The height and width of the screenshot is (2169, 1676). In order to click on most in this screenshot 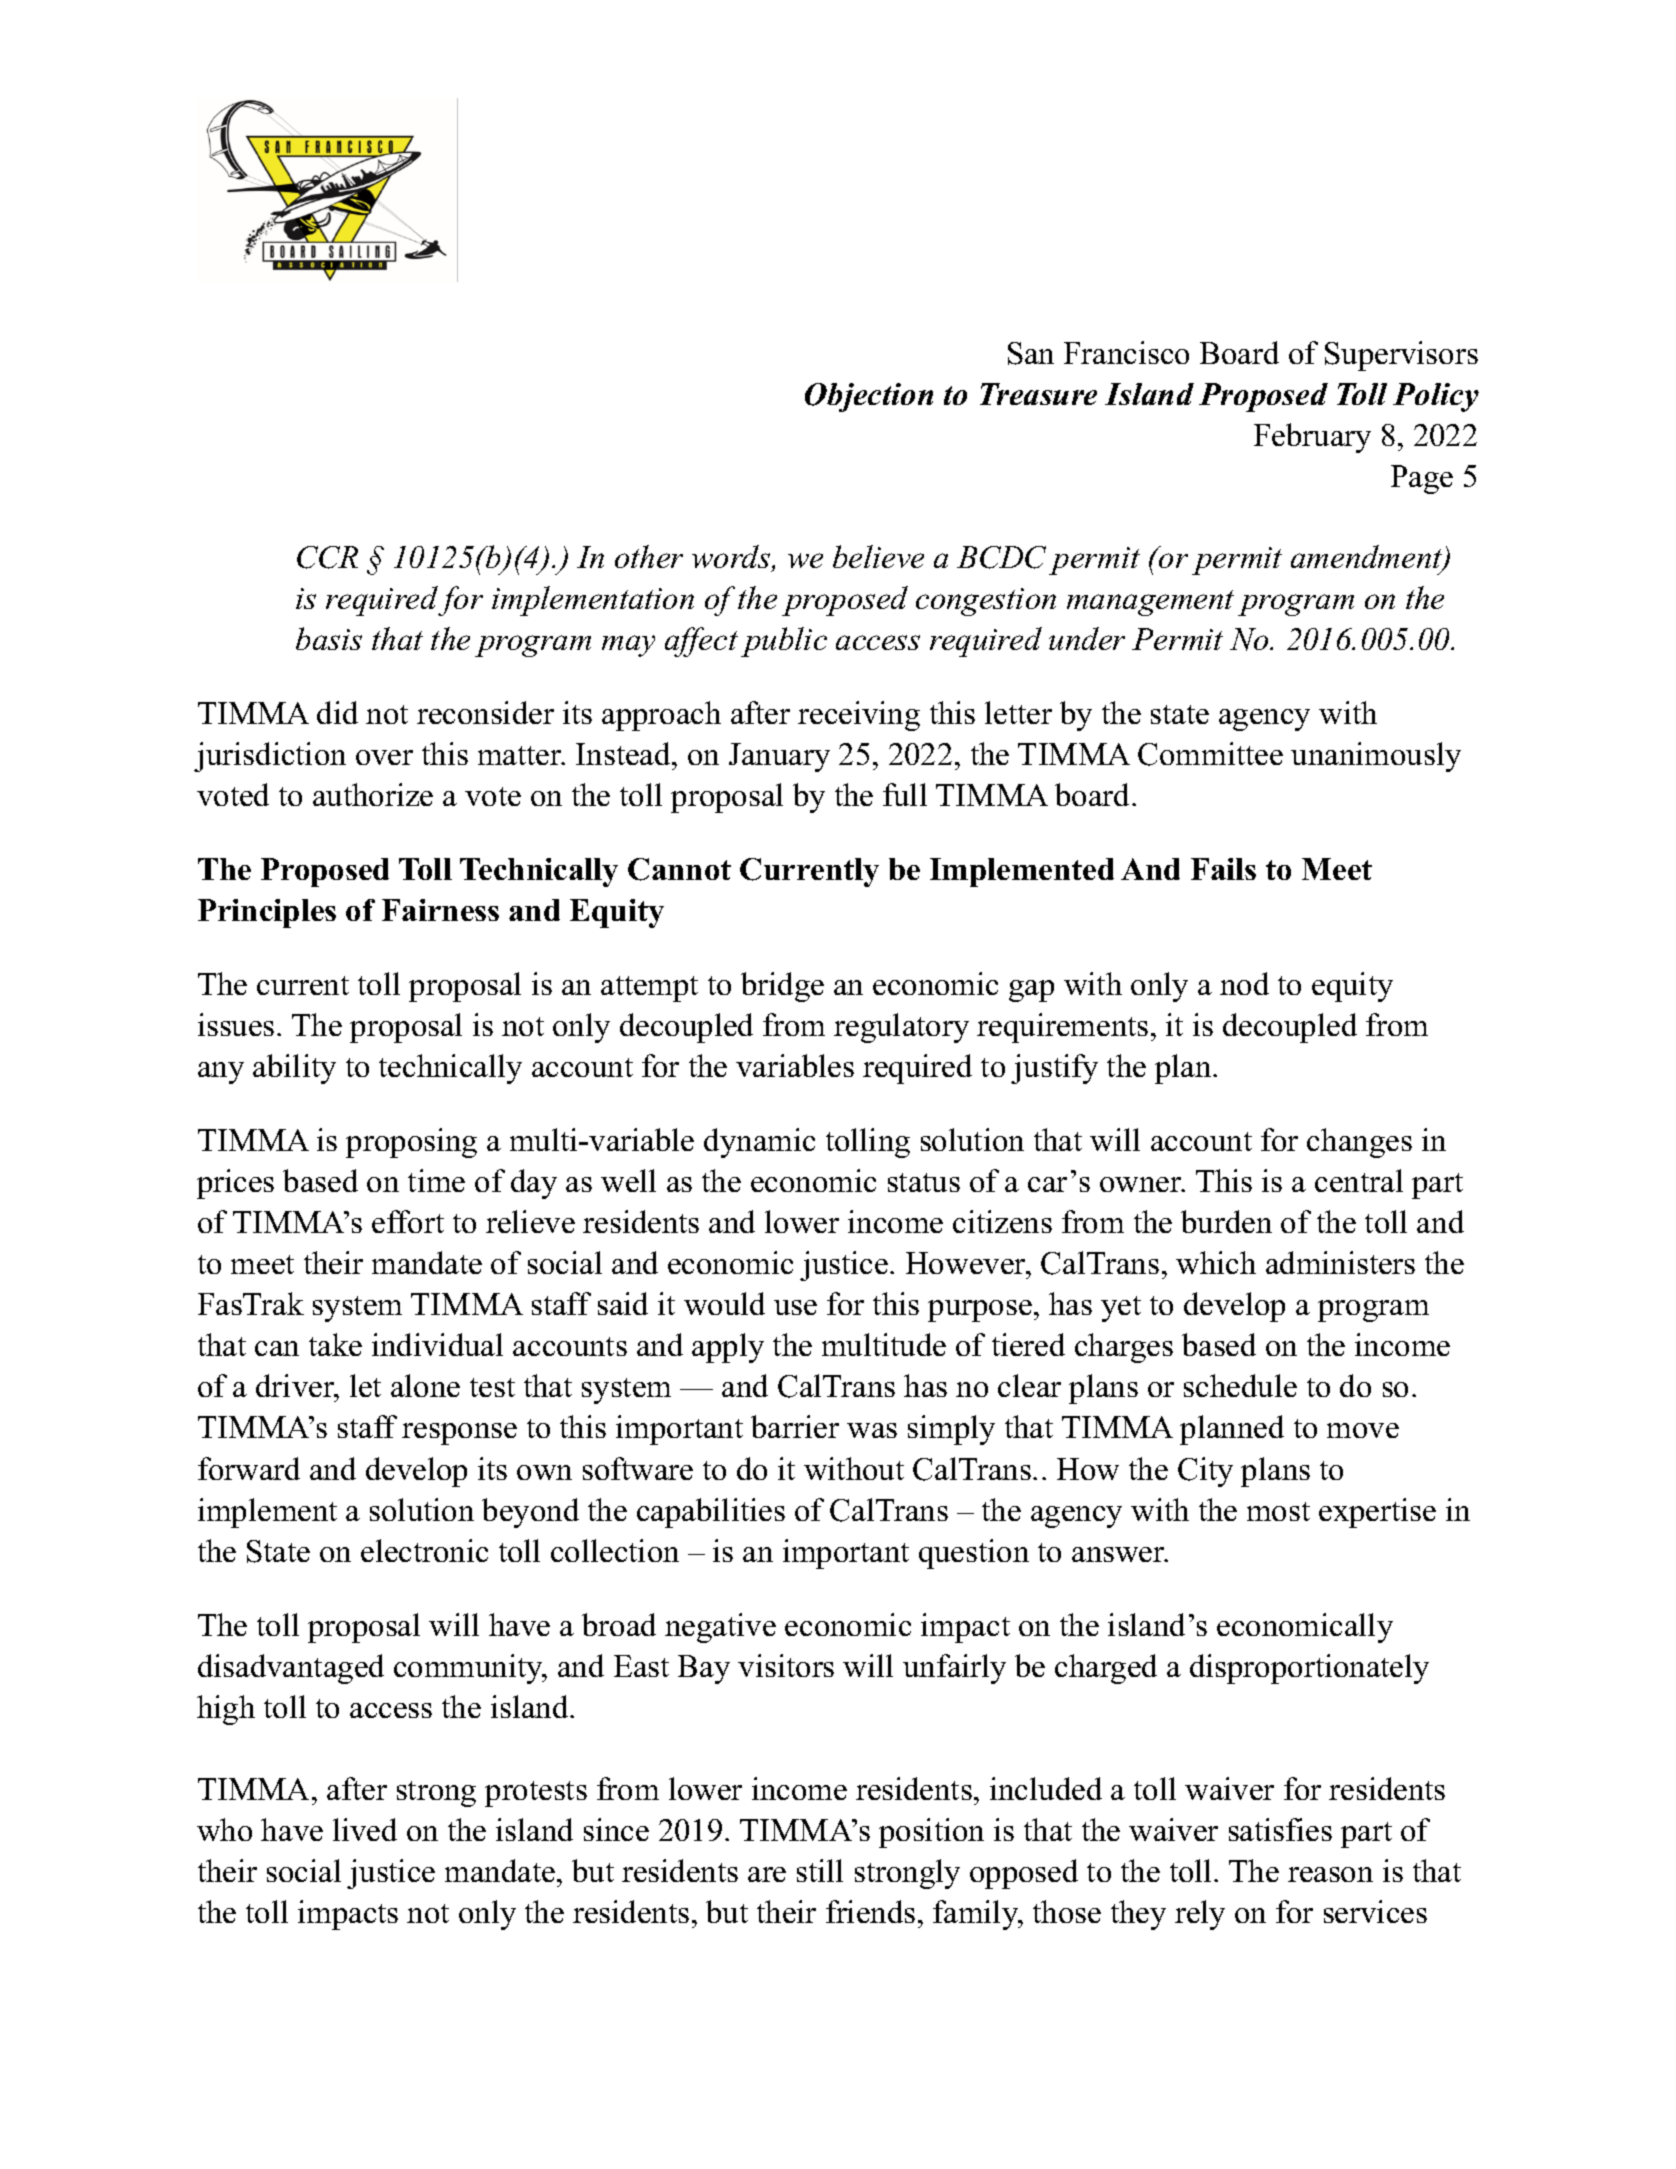, I will do `click(1278, 1511)`.
